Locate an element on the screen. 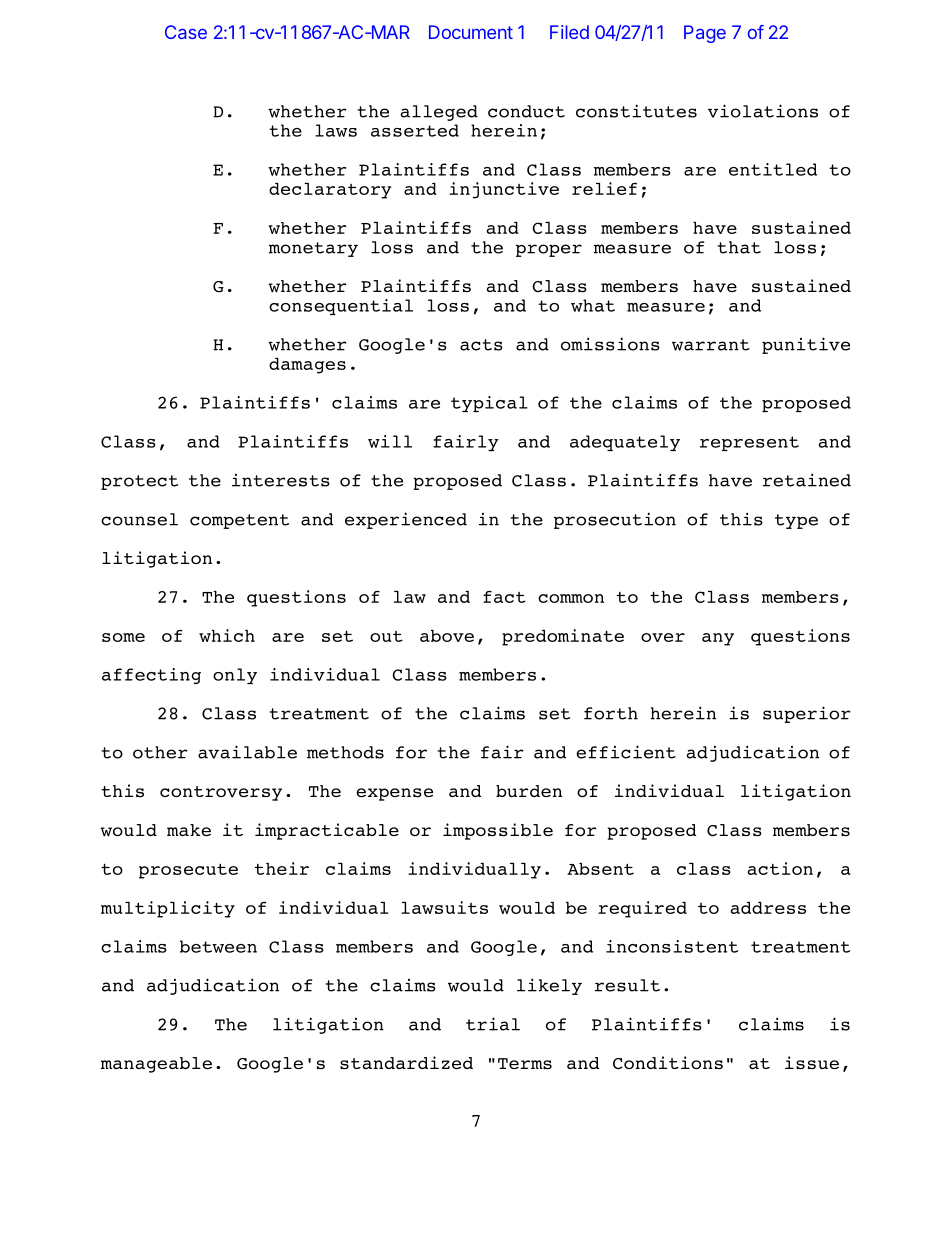 The image size is (952, 1233). only is located at coordinates (235, 676).
